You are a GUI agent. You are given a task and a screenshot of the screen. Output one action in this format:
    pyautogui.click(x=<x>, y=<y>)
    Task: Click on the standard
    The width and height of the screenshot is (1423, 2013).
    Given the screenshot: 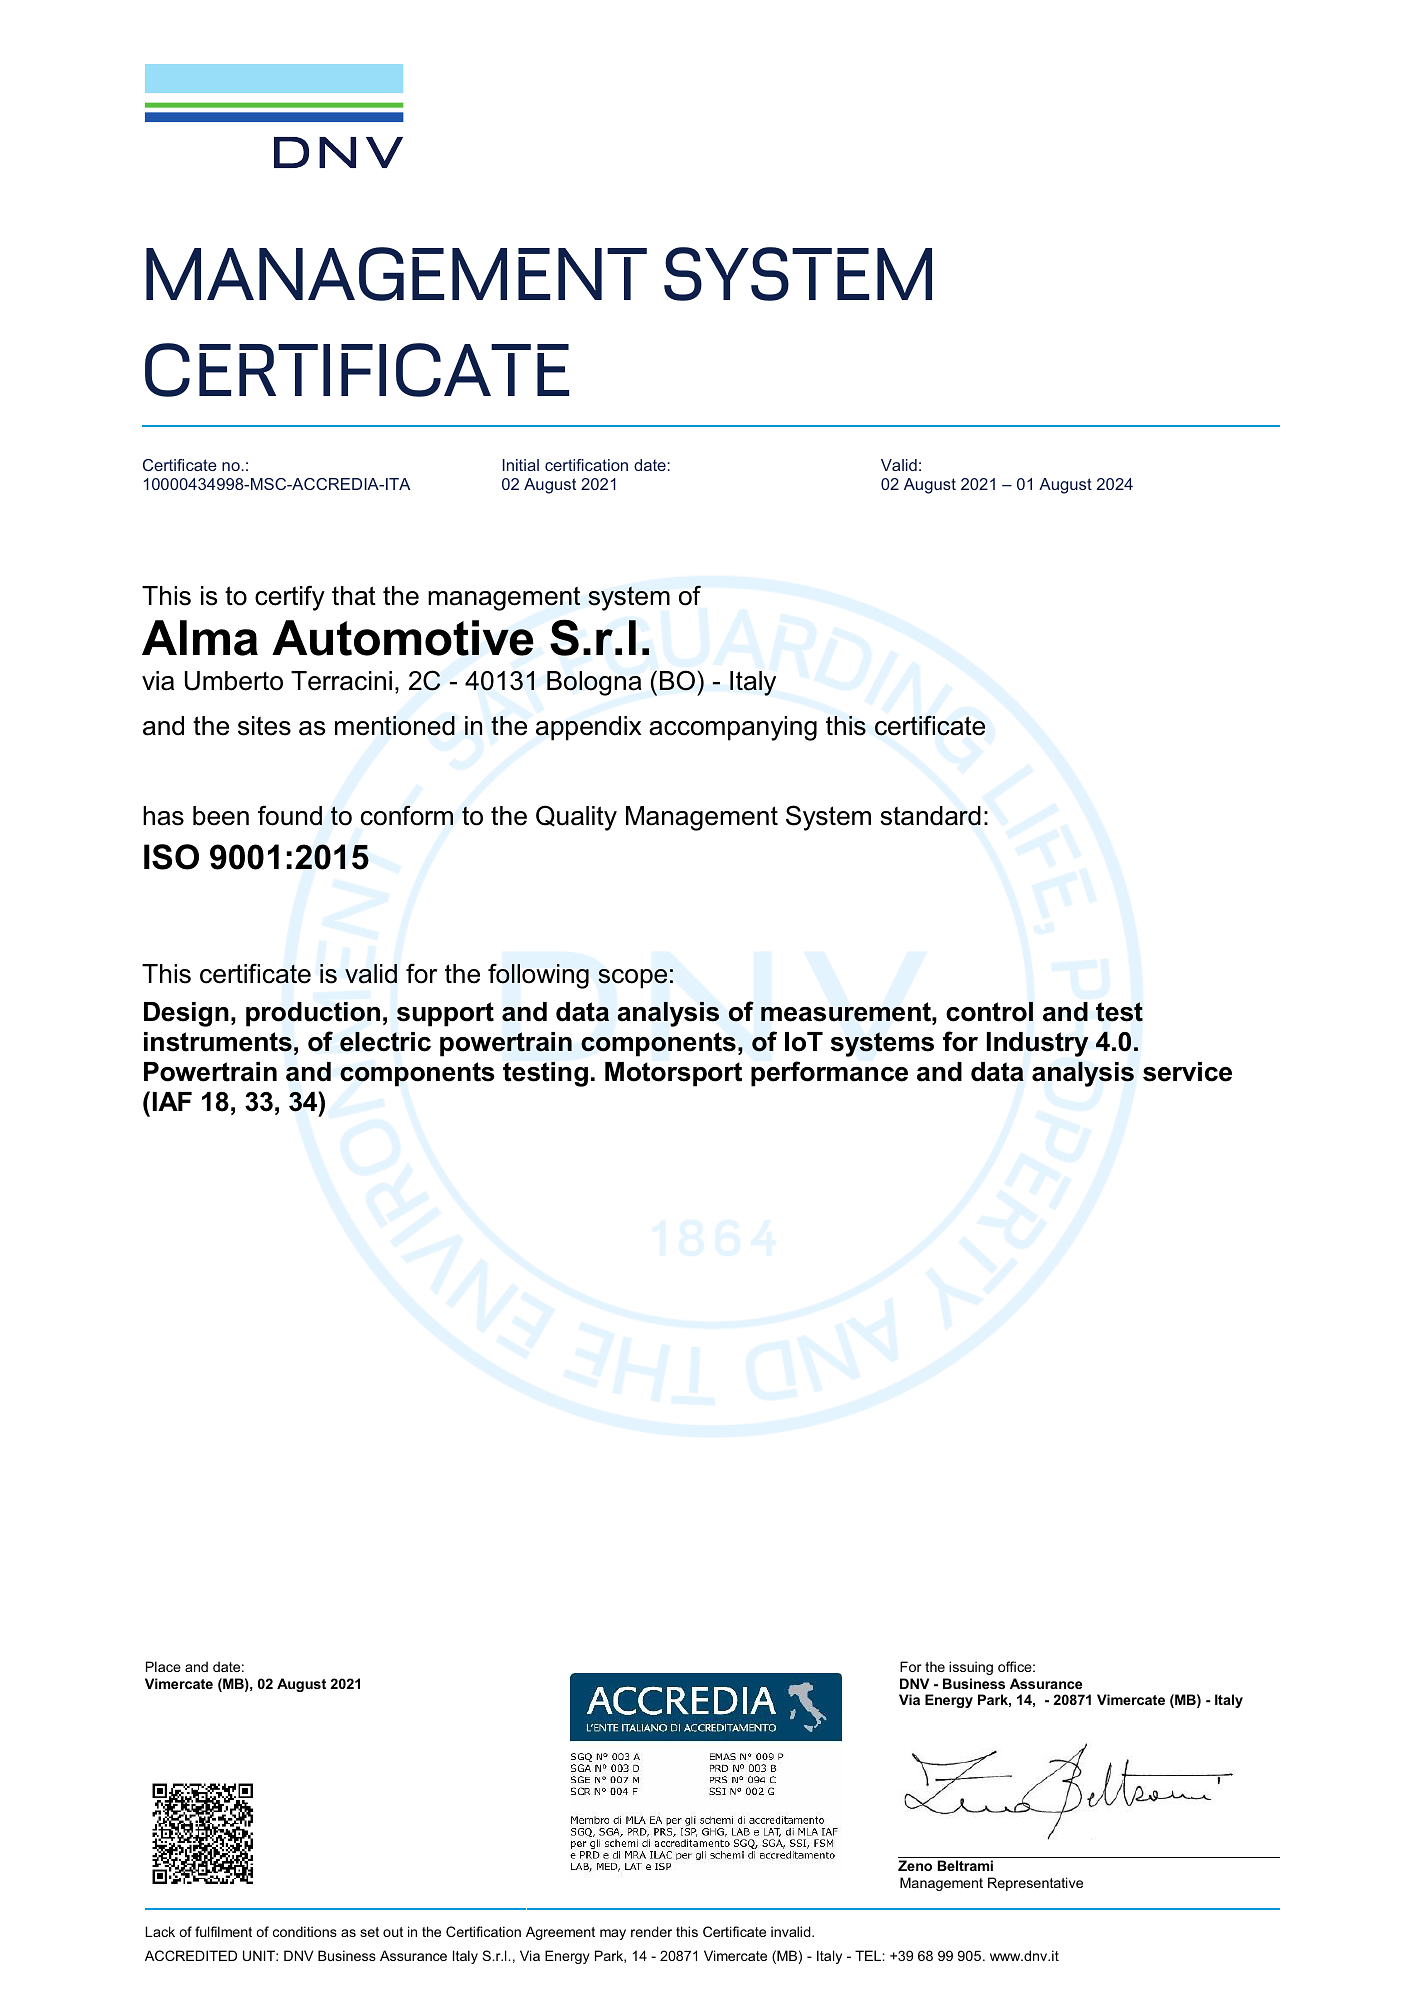 What is the action you would take?
    pyautogui.click(x=930, y=816)
